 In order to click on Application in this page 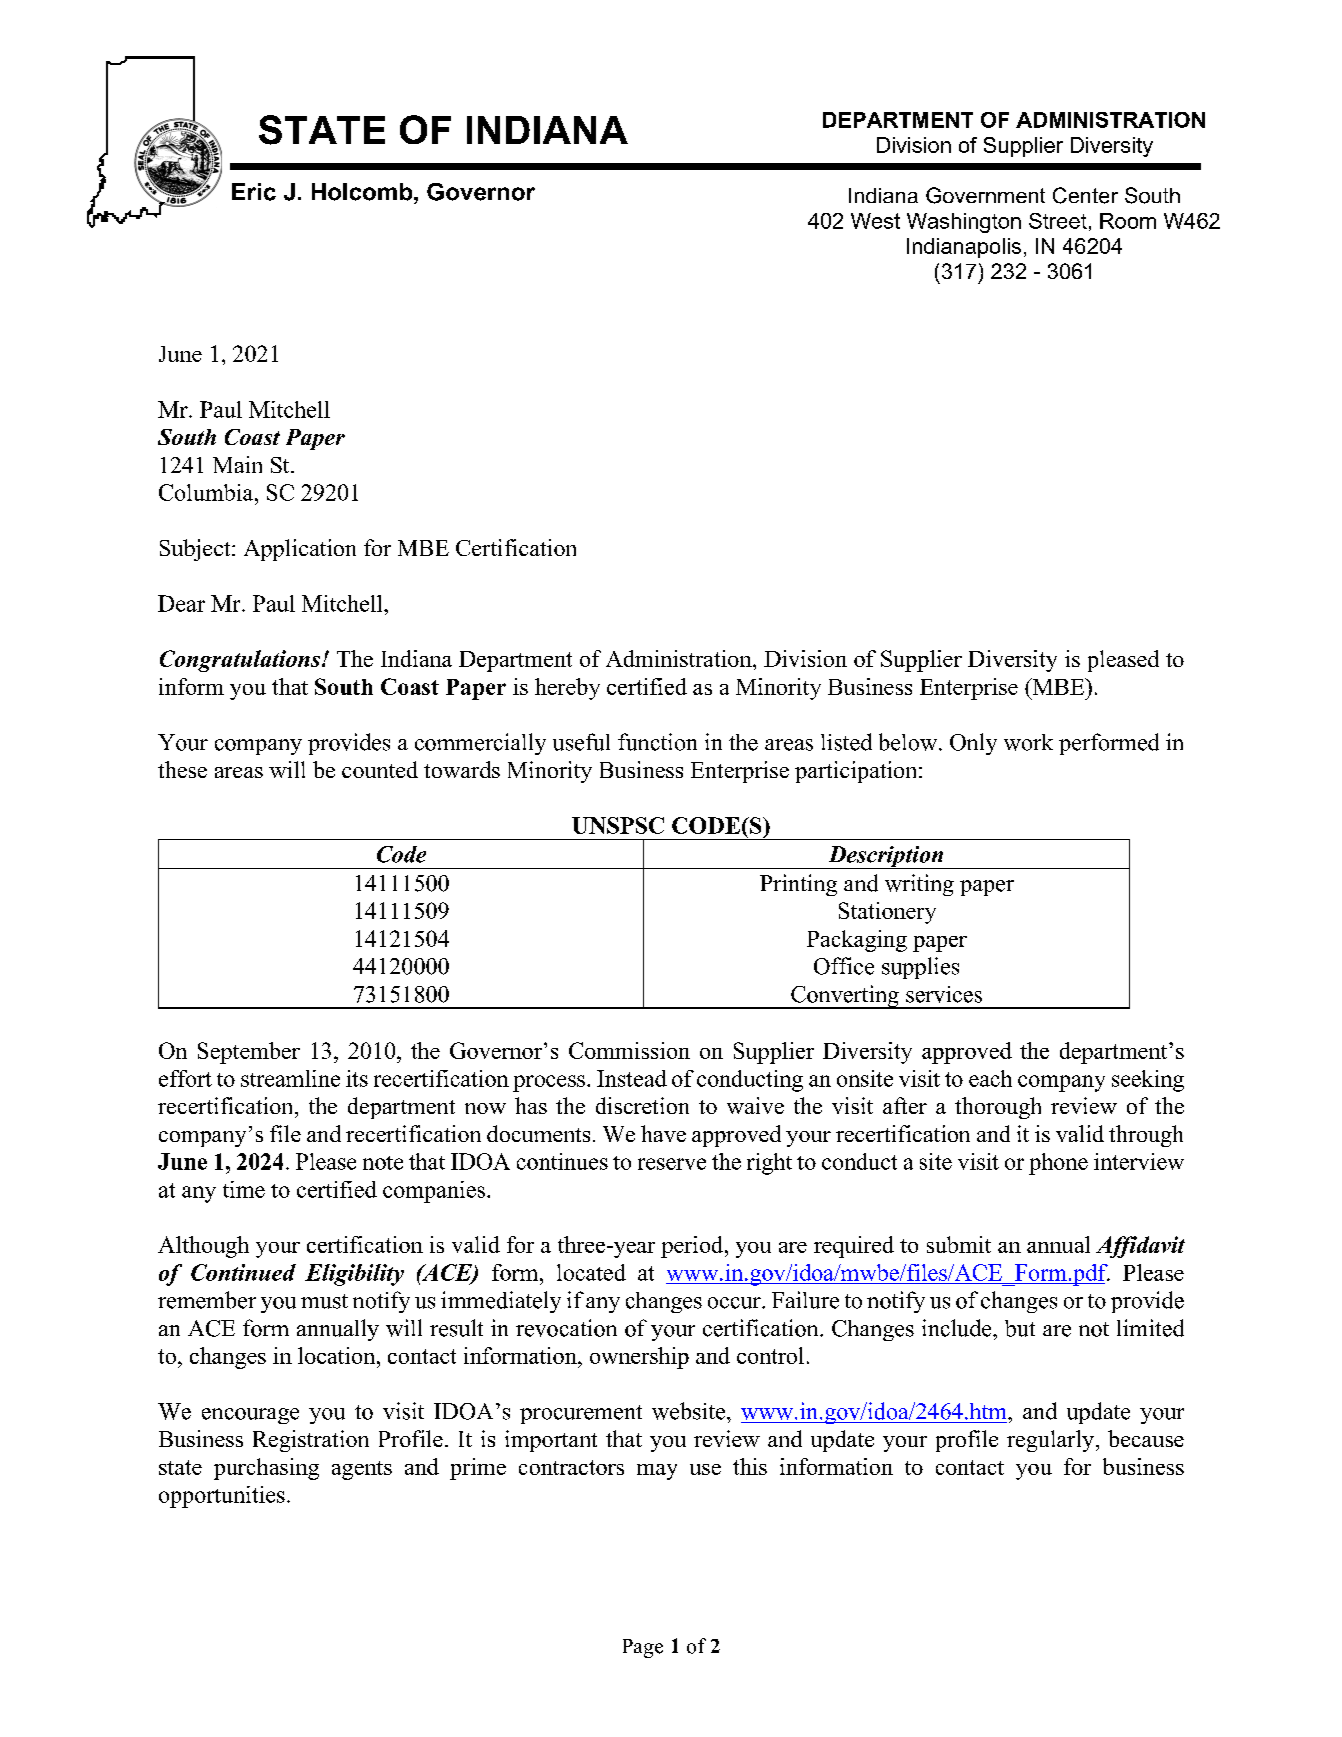, I will do `click(300, 550)`.
